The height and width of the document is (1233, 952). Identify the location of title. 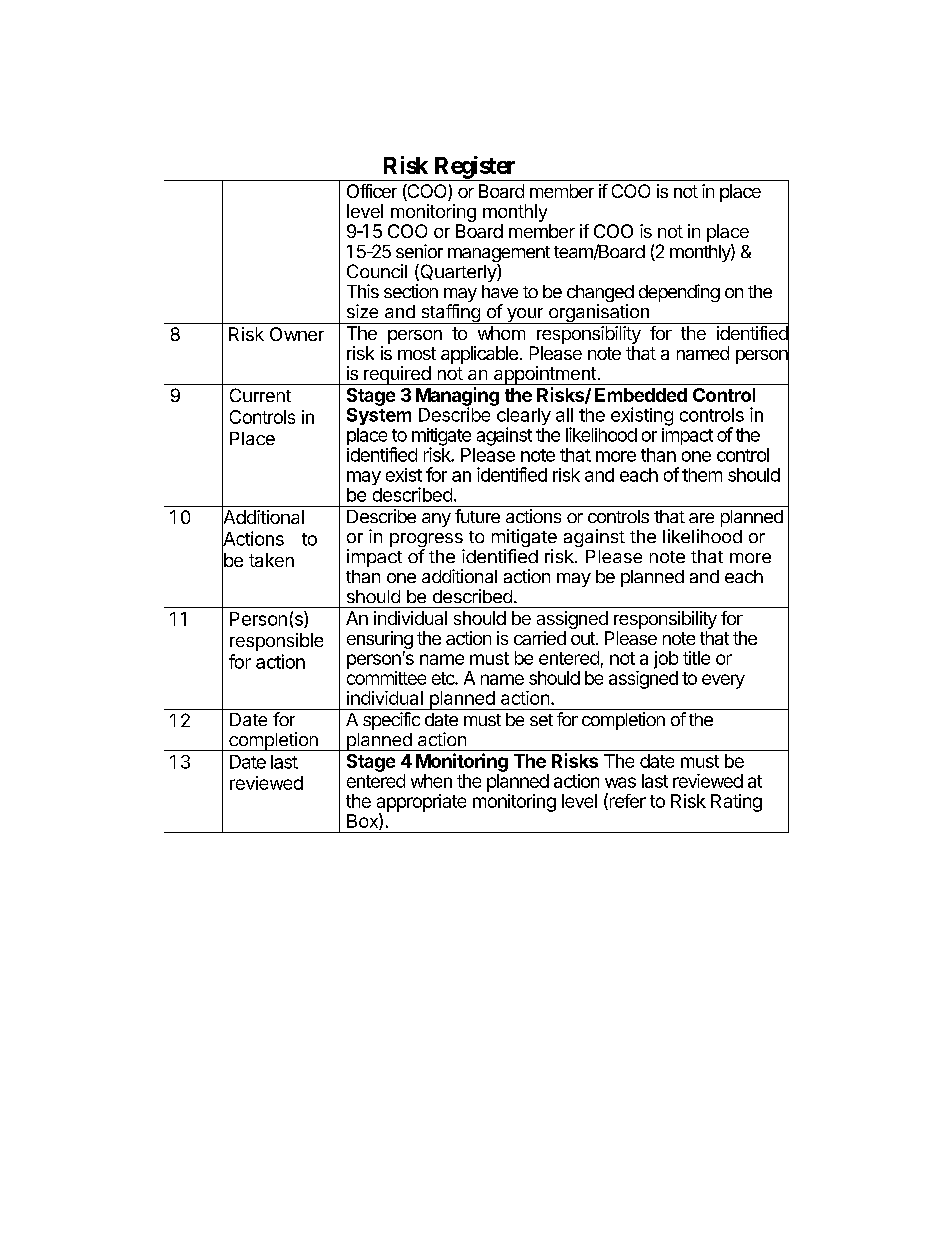
(696, 658).
